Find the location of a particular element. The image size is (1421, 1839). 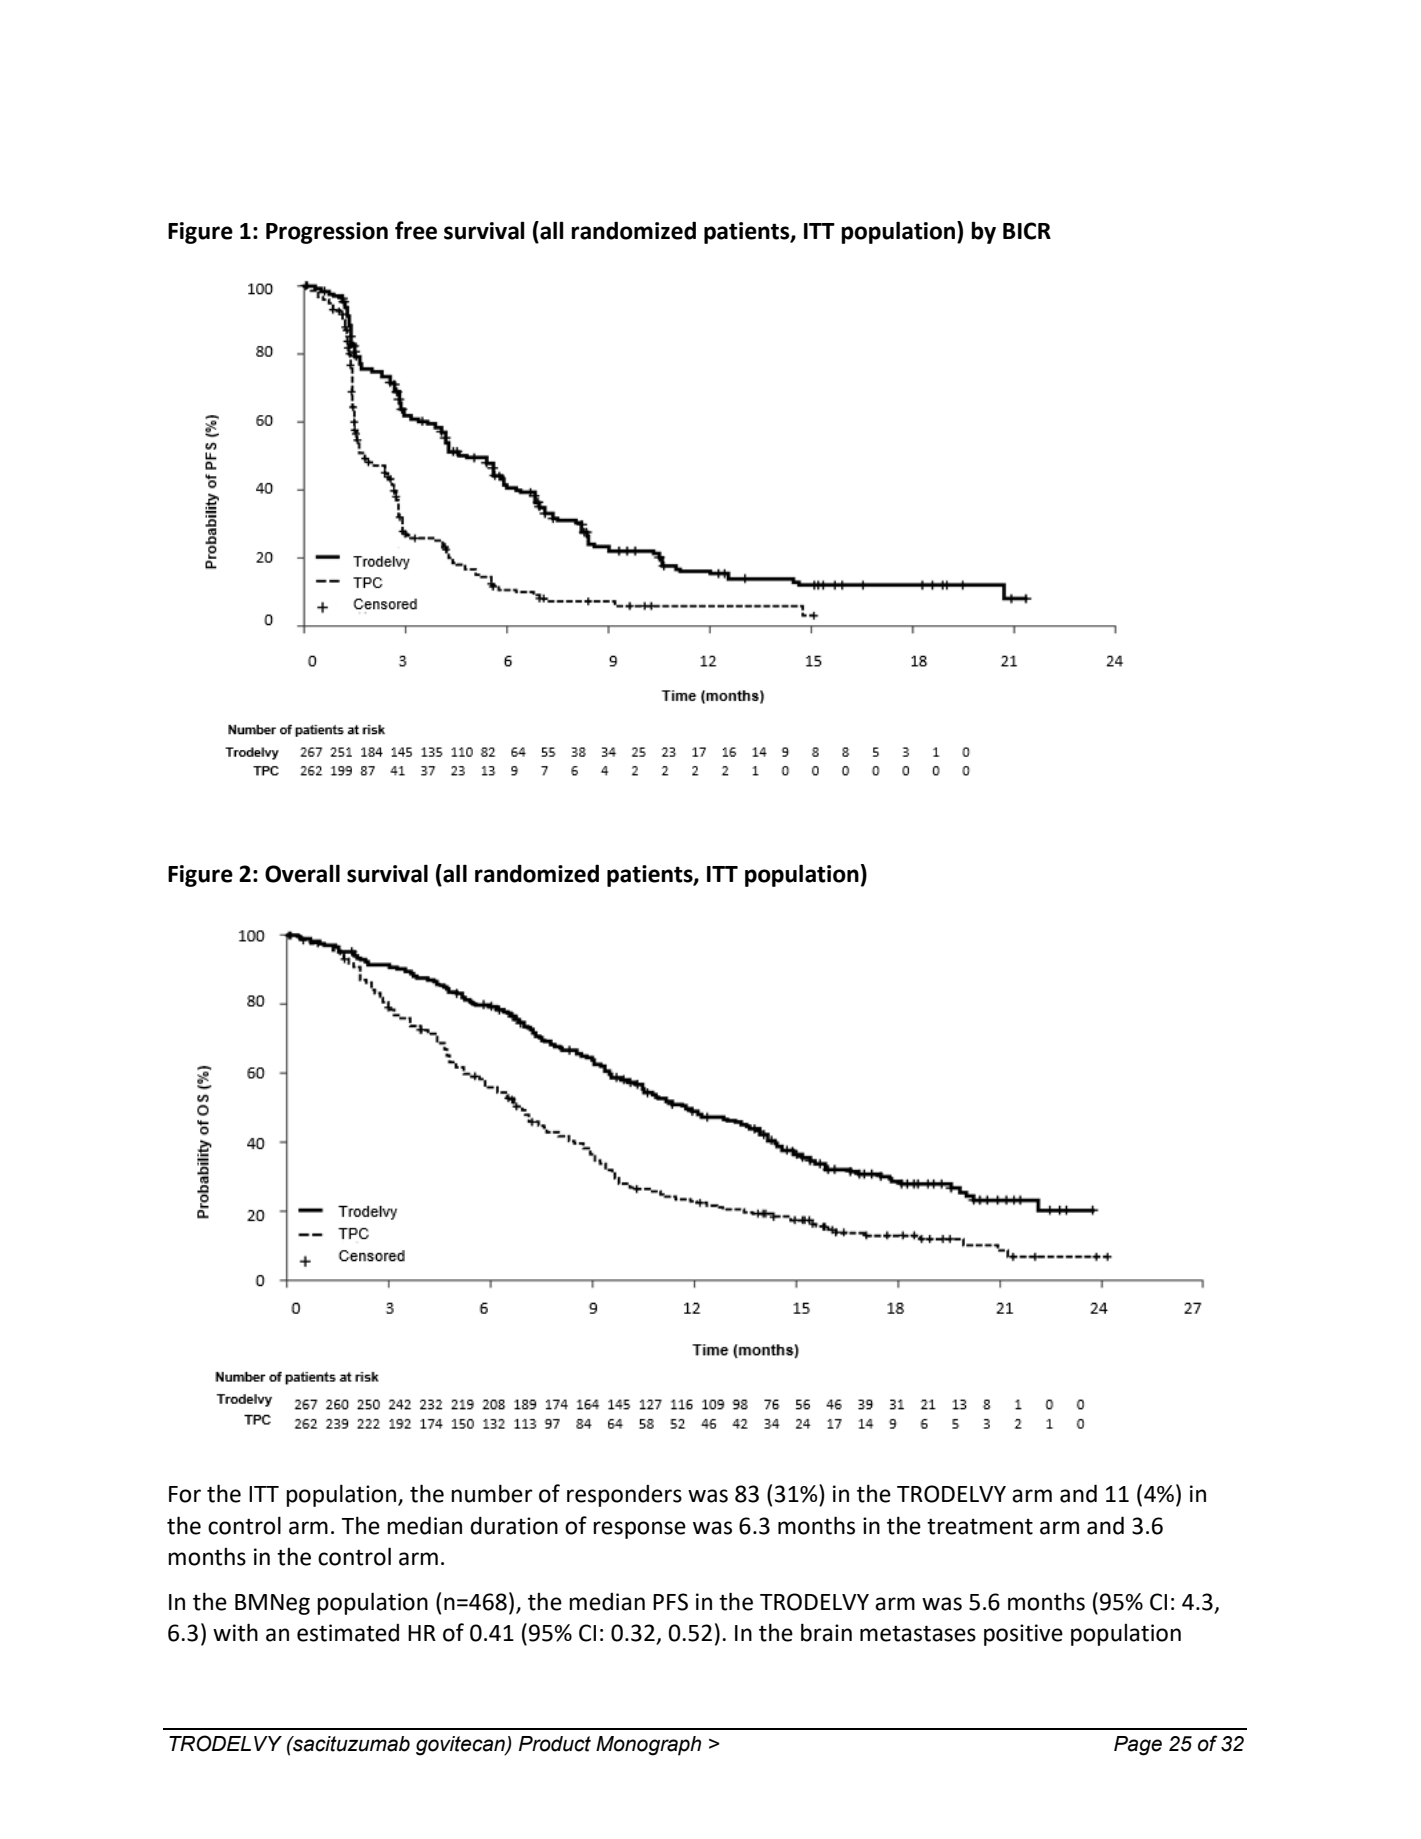

Page is located at coordinates (1138, 1746).
